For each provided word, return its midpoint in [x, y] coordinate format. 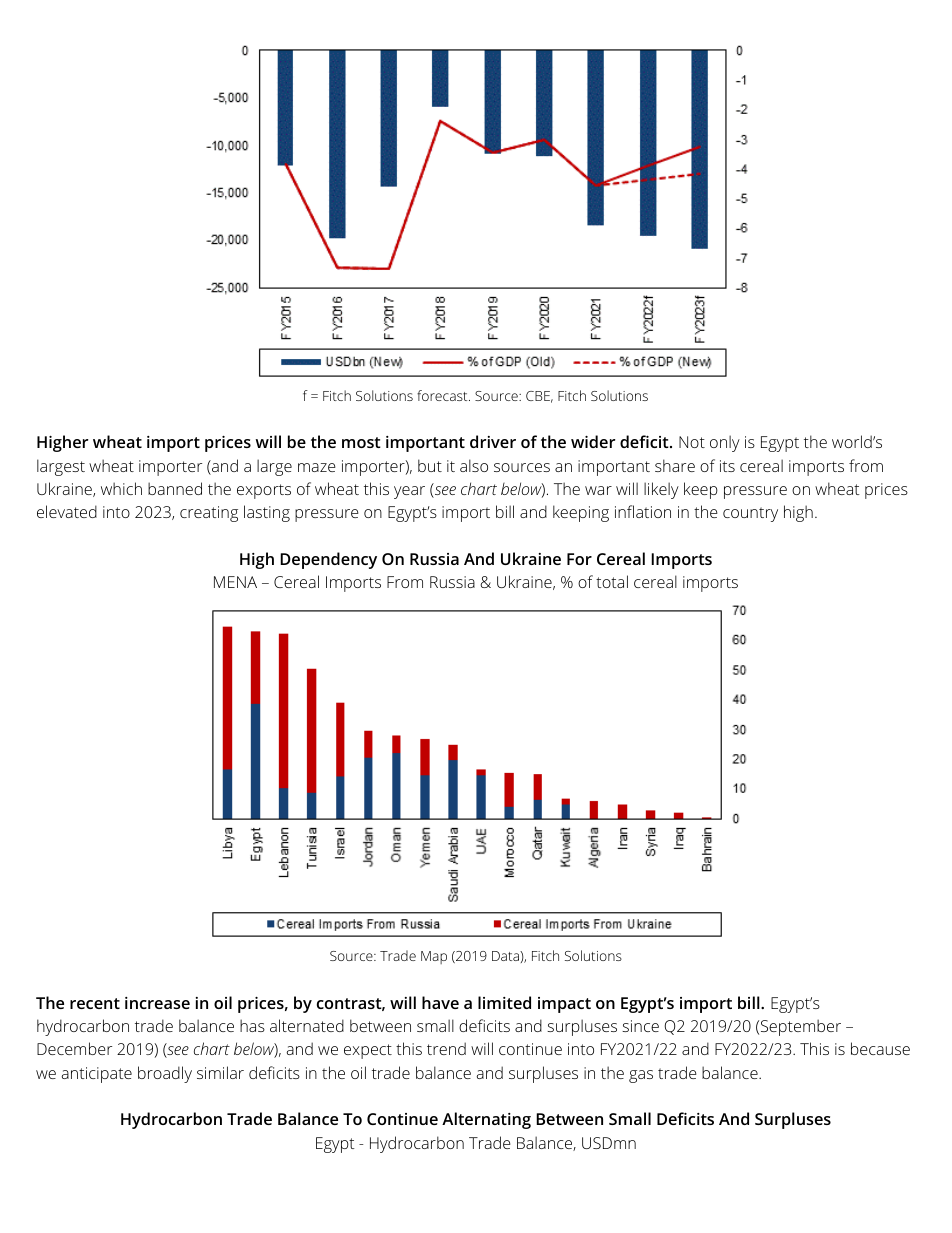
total [612, 581]
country [750, 514]
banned [175, 488]
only [725, 443]
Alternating [486, 1120]
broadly [165, 1074]
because [880, 1048]
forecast [443, 395]
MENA [235, 582]
